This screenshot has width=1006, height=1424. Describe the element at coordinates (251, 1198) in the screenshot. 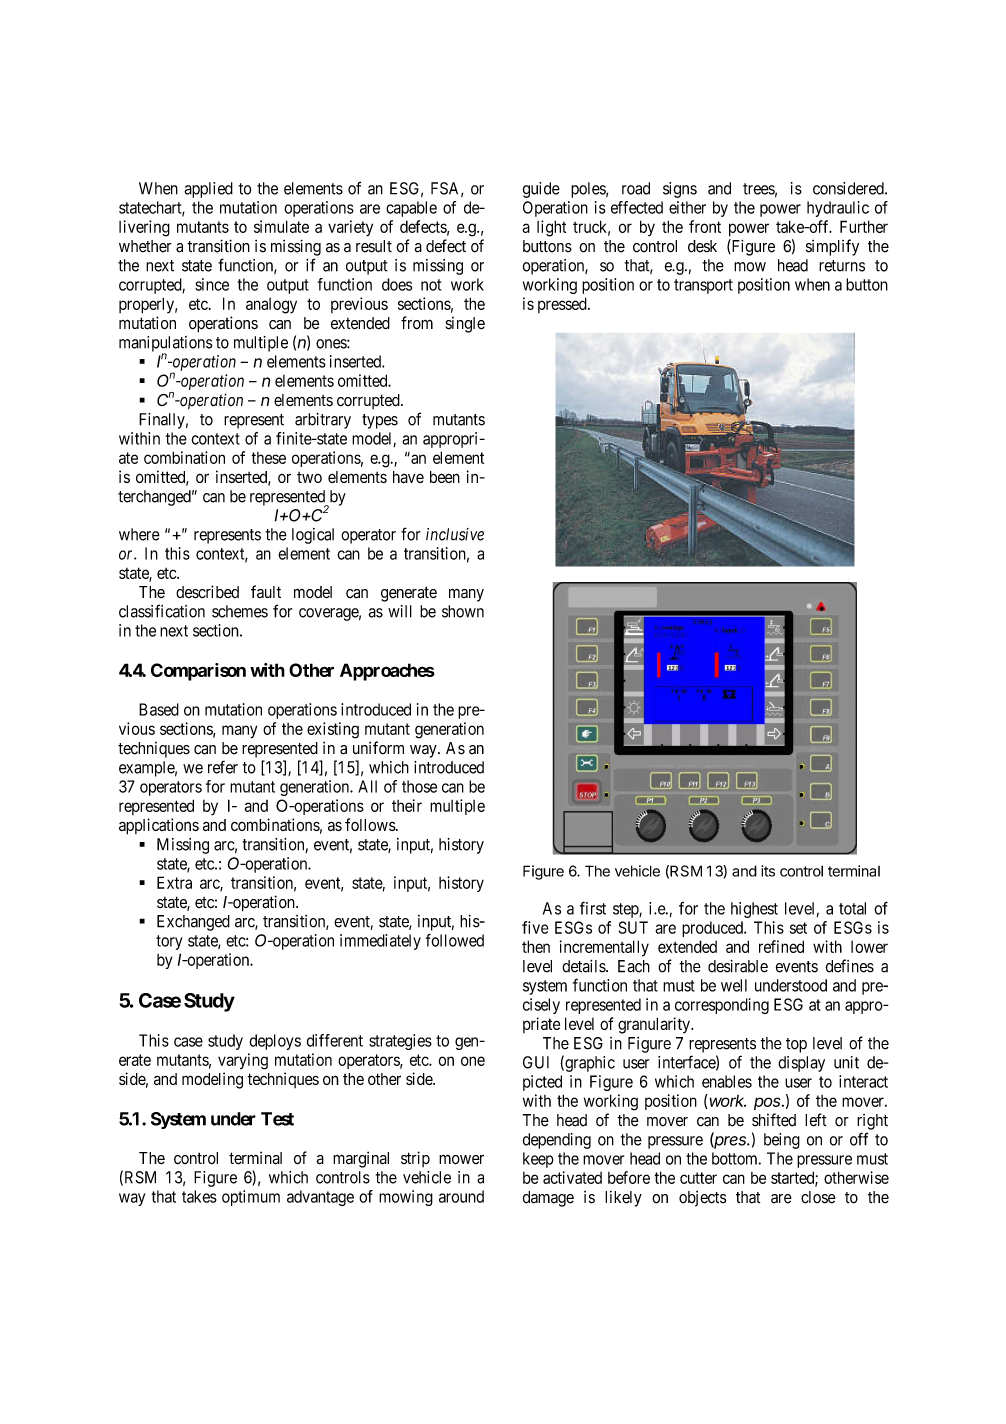

I see `optimum` at that location.
